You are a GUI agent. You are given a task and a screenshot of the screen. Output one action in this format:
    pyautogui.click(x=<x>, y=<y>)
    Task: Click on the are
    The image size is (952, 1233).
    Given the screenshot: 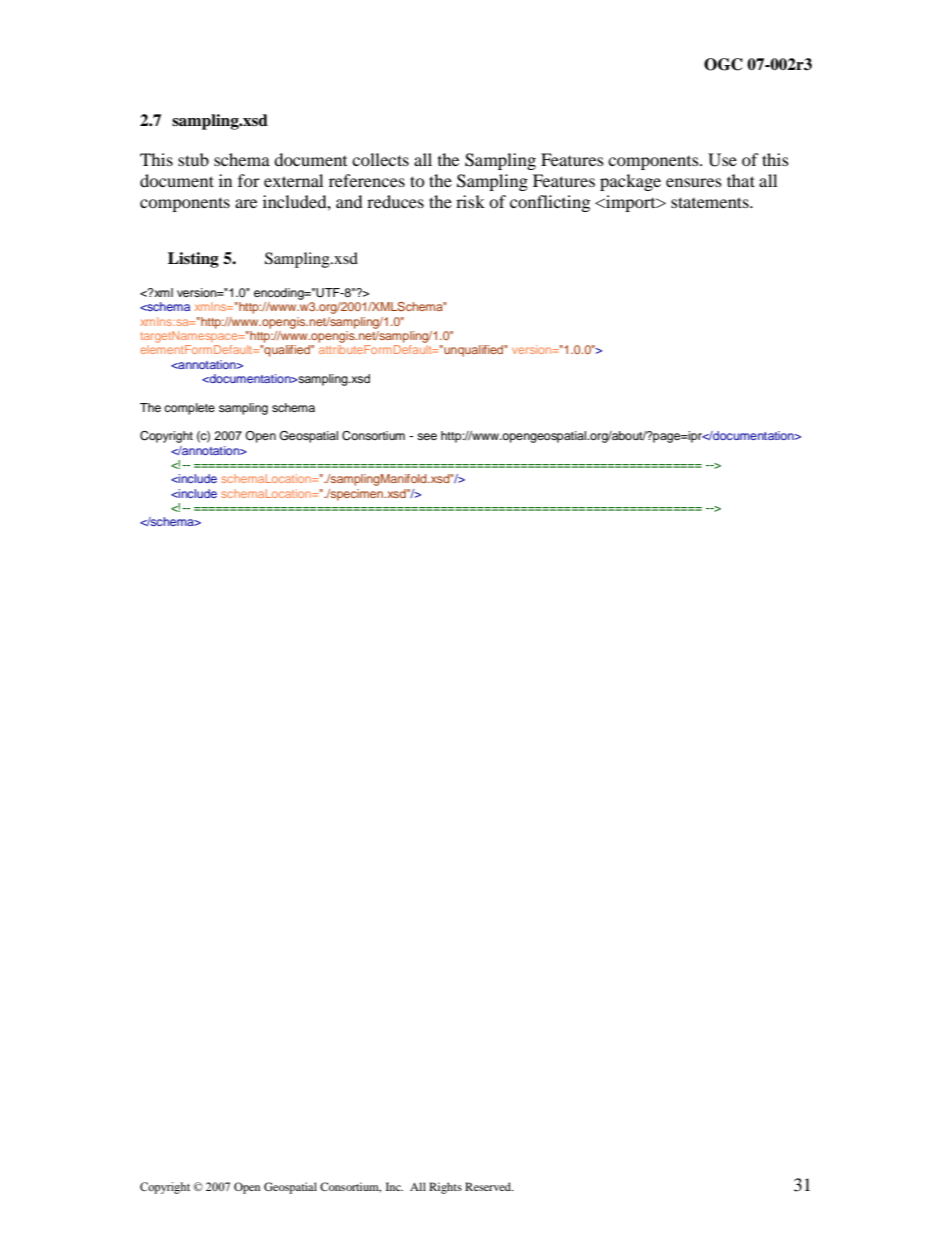 What is the action you would take?
    pyautogui.click(x=246, y=203)
